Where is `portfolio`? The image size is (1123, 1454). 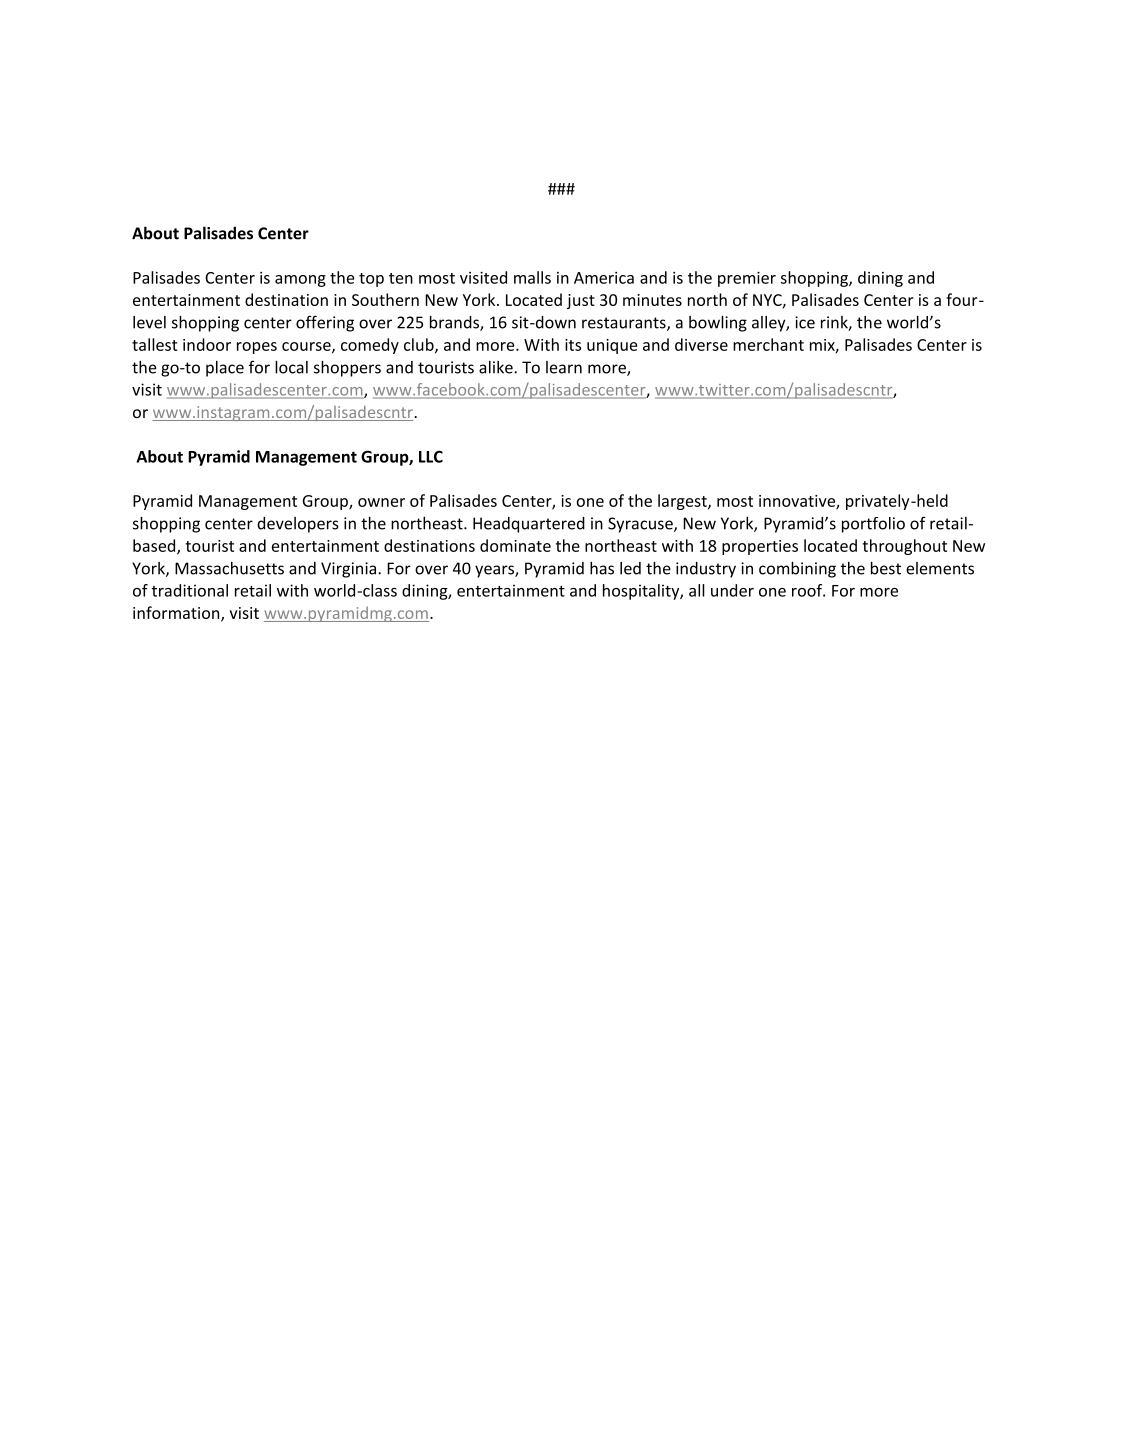
portfolio is located at coordinates (873, 525).
